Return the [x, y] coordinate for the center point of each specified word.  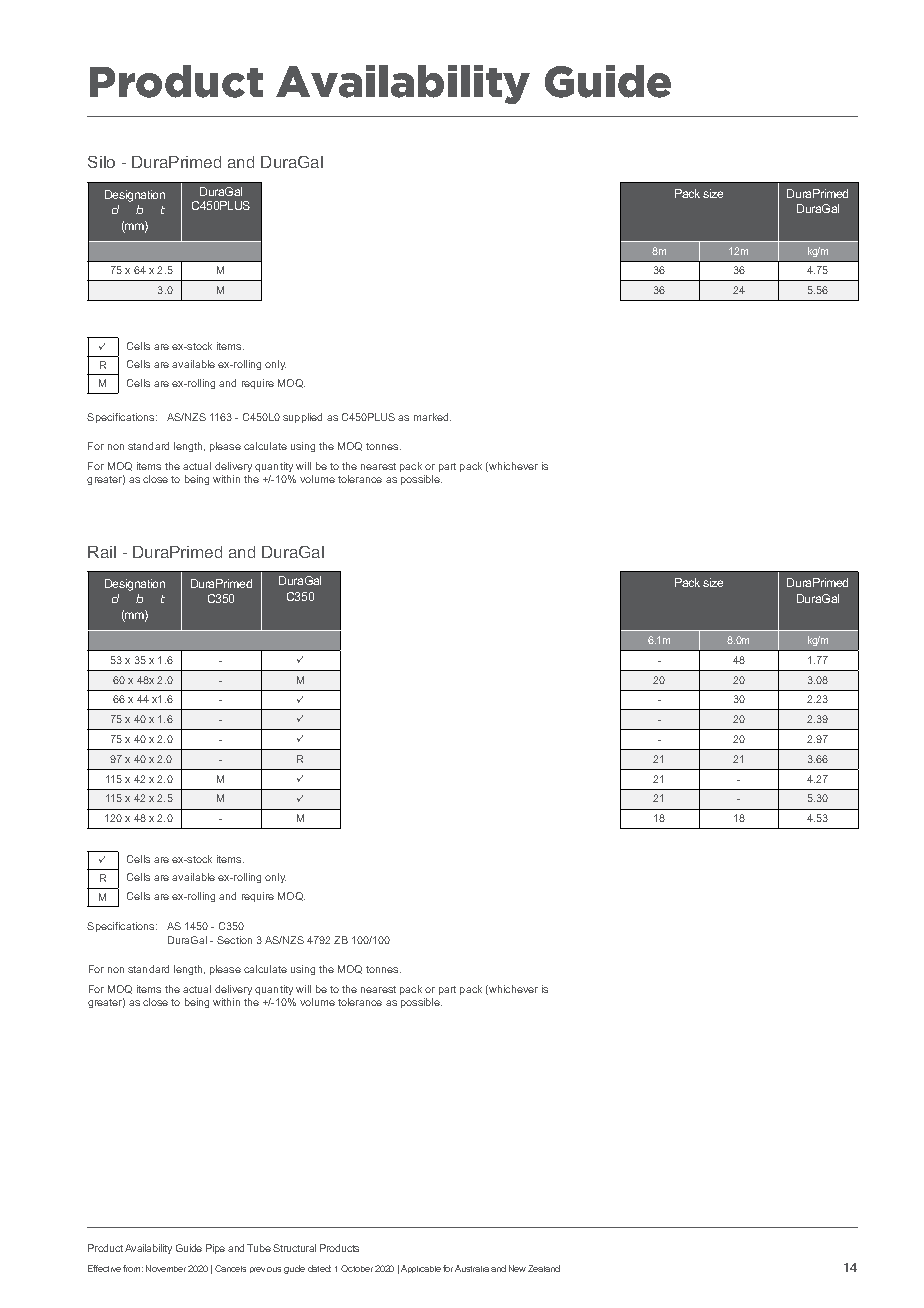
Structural [294, 1248]
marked [432, 417]
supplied [302, 418]
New [517, 1268]
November [166, 1268]
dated [319, 1268]
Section [234, 940]
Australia [472, 1268]
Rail [102, 552]
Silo [101, 162]
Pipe [215, 1249]
